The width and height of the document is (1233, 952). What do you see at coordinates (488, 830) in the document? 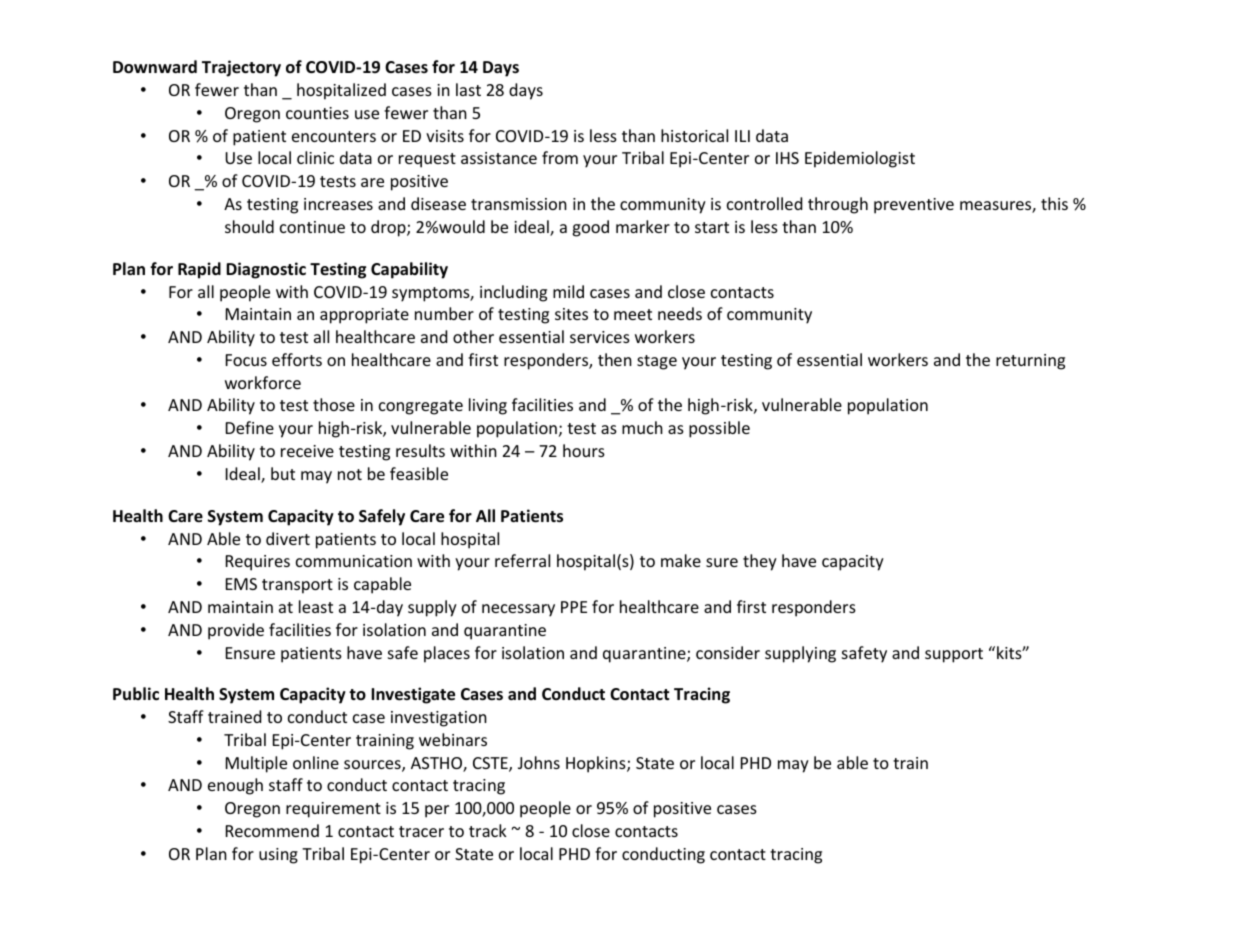
I see `track` at bounding box center [488, 830].
